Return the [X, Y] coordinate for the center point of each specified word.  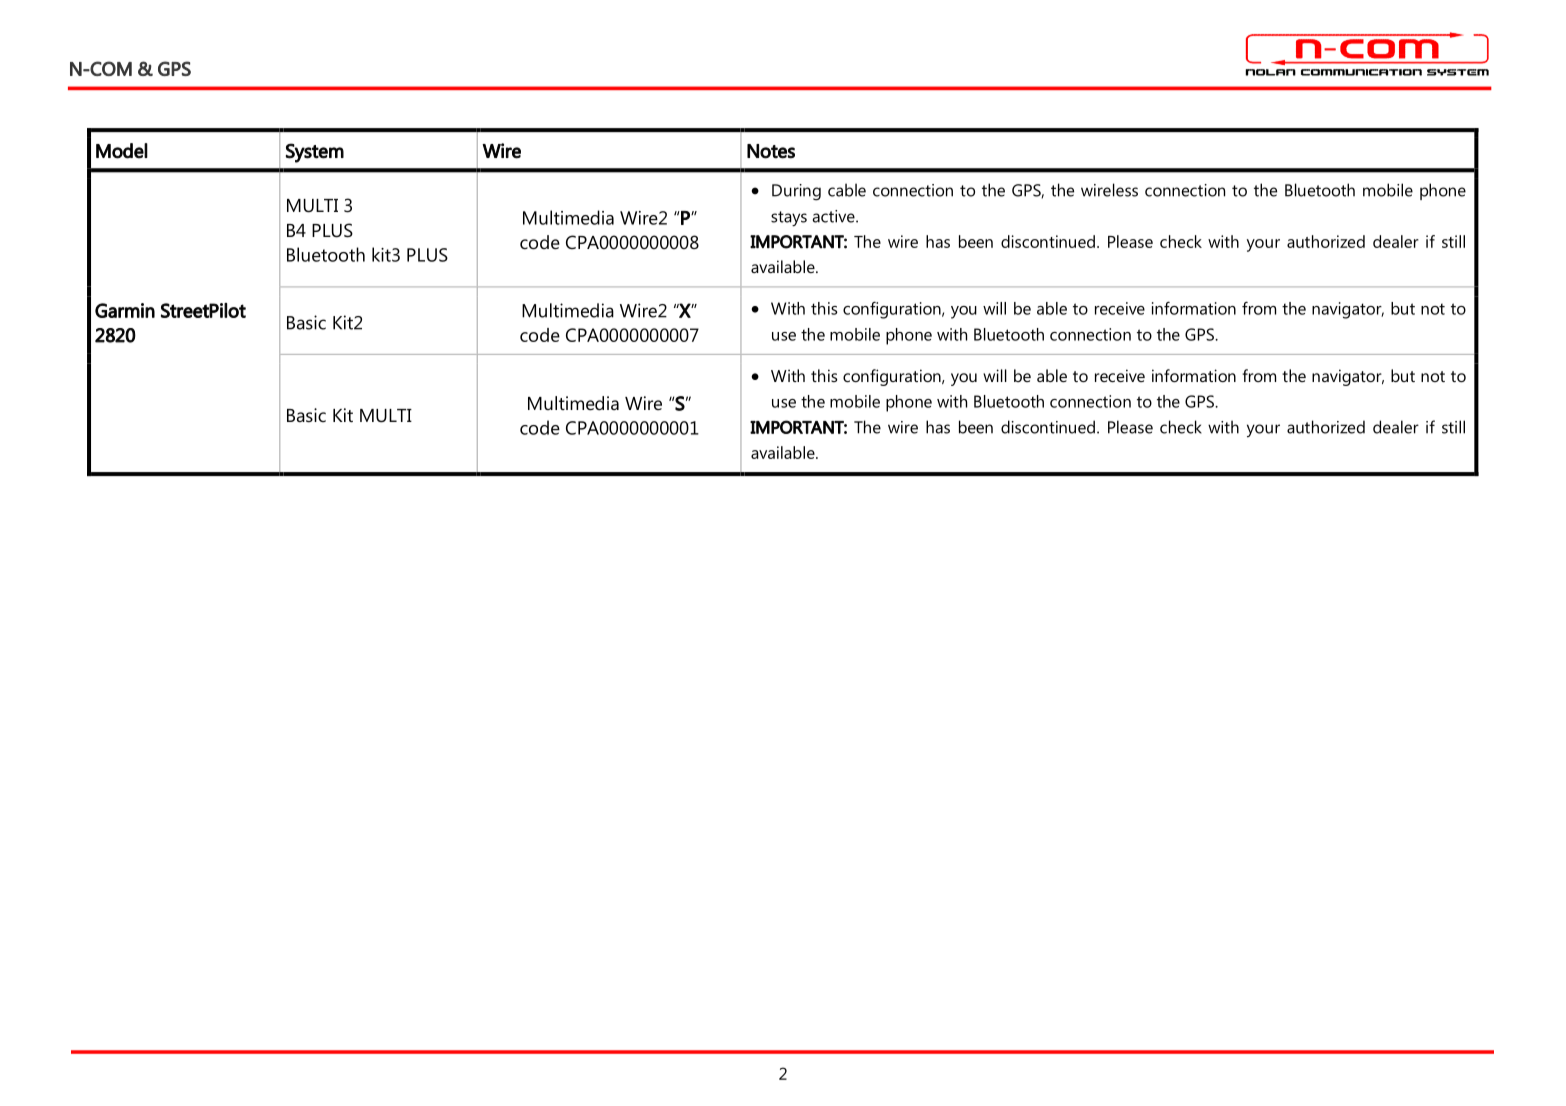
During [796, 192]
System [315, 153]
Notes [771, 151]
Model [122, 151]
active [835, 216]
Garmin [125, 310]
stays [789, 219]
